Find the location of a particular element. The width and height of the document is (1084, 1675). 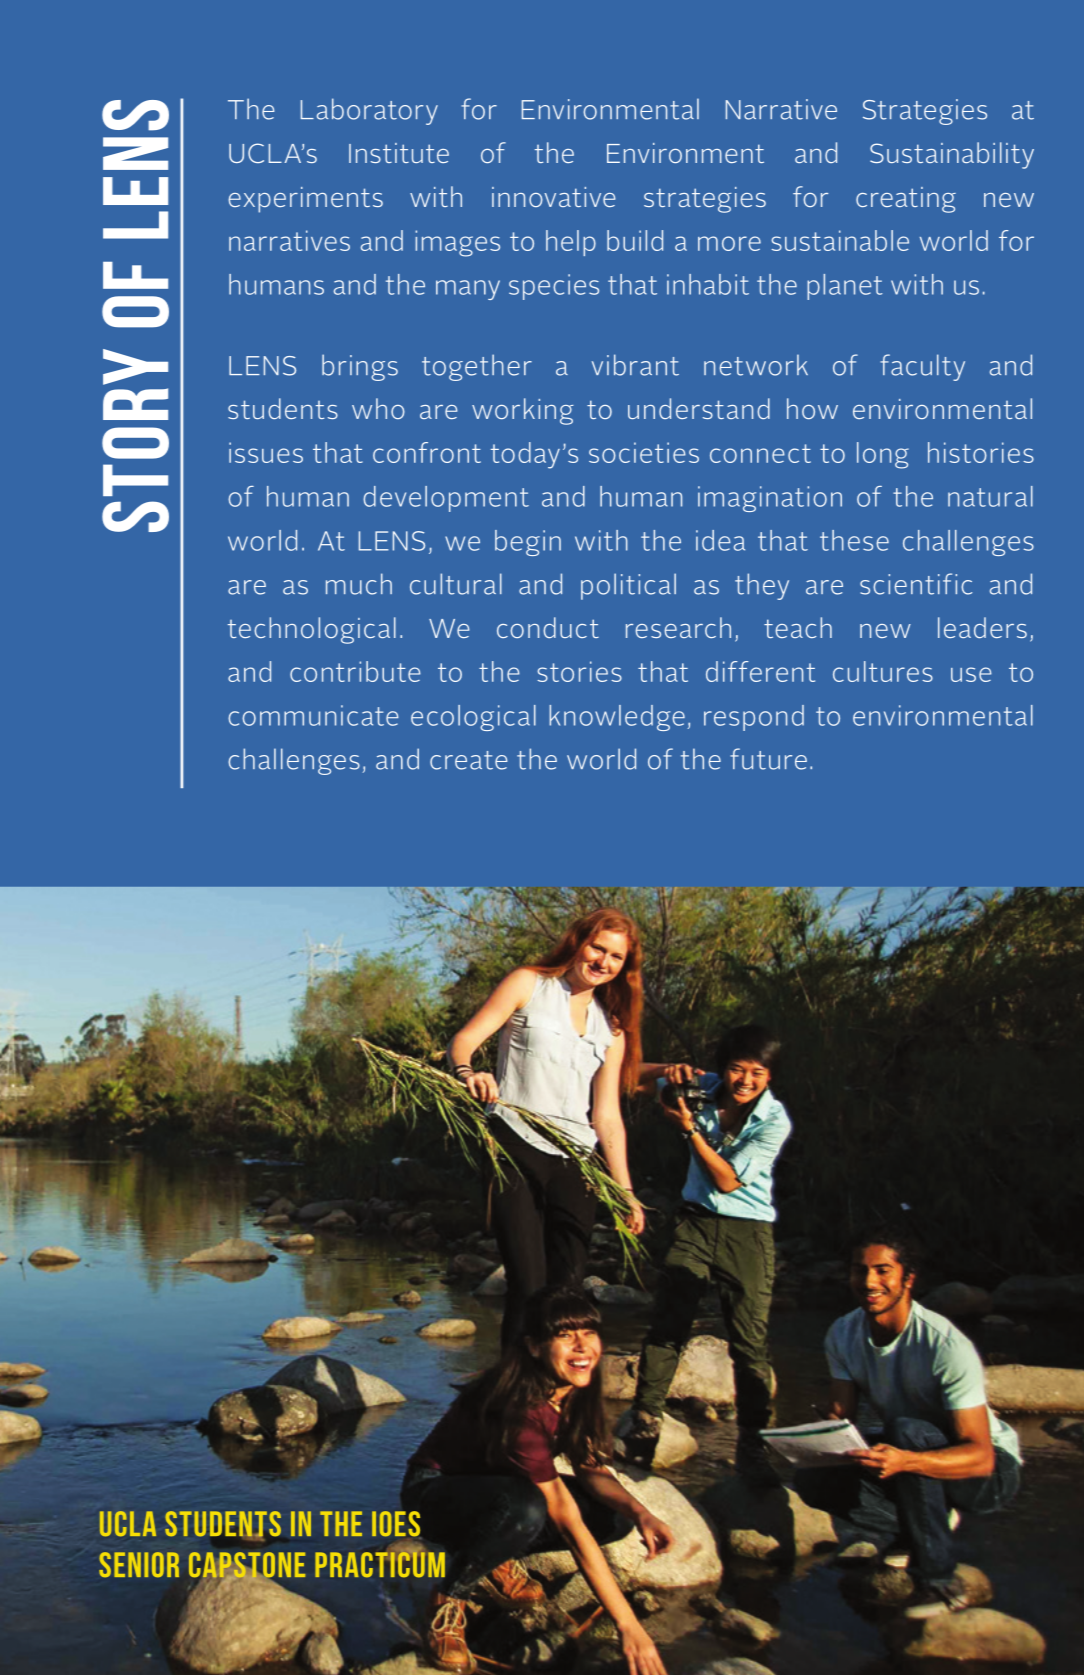

long is located at coordinates (883, 455).
